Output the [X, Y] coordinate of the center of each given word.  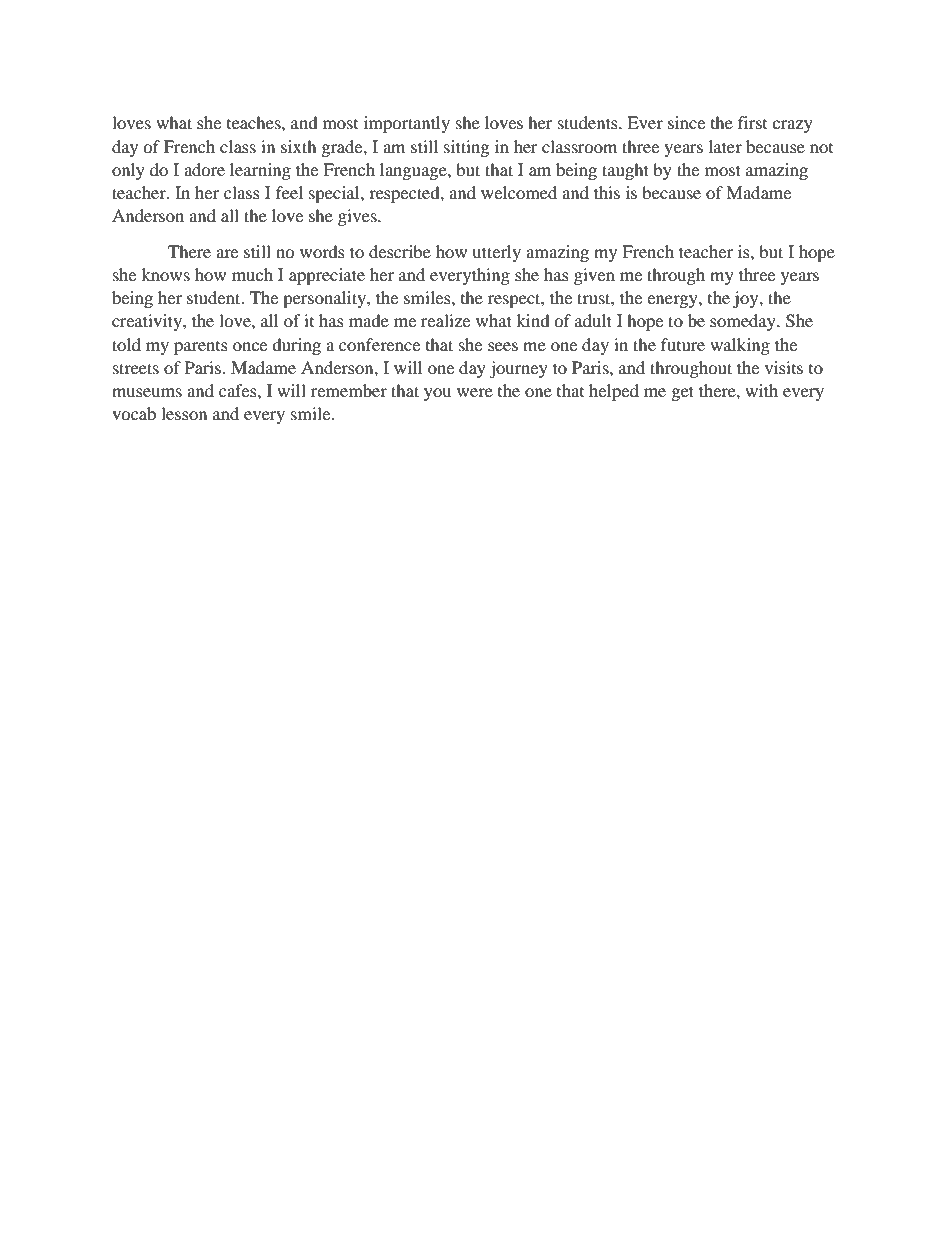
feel [289, 192]
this [607, 192]
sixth [299, 146]
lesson [184, 413]
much [252, 274]
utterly [496, 253]
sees [503, 346]
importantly [407, 124]
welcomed [519, 192]
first [752, 122]
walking [740, 346]
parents [201, 348]
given [594, 276]
